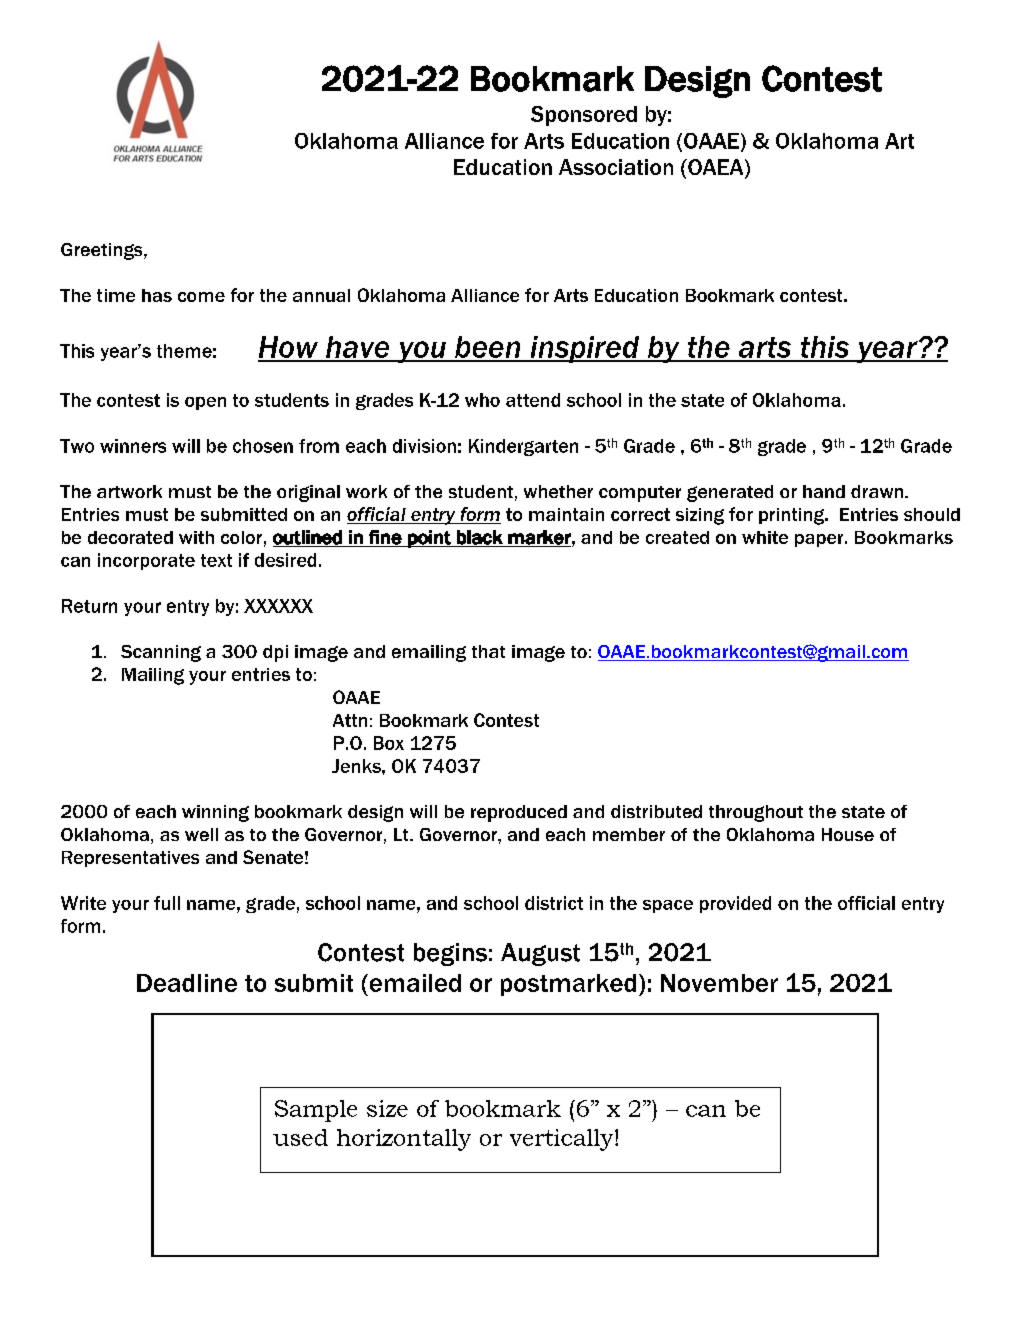 Image resolution: width=1028 pixels, height=1331 pixels. What do you see at coordinates (584, 116) in the image?
I see `Sponsored` at bounding box center [584, 116].
